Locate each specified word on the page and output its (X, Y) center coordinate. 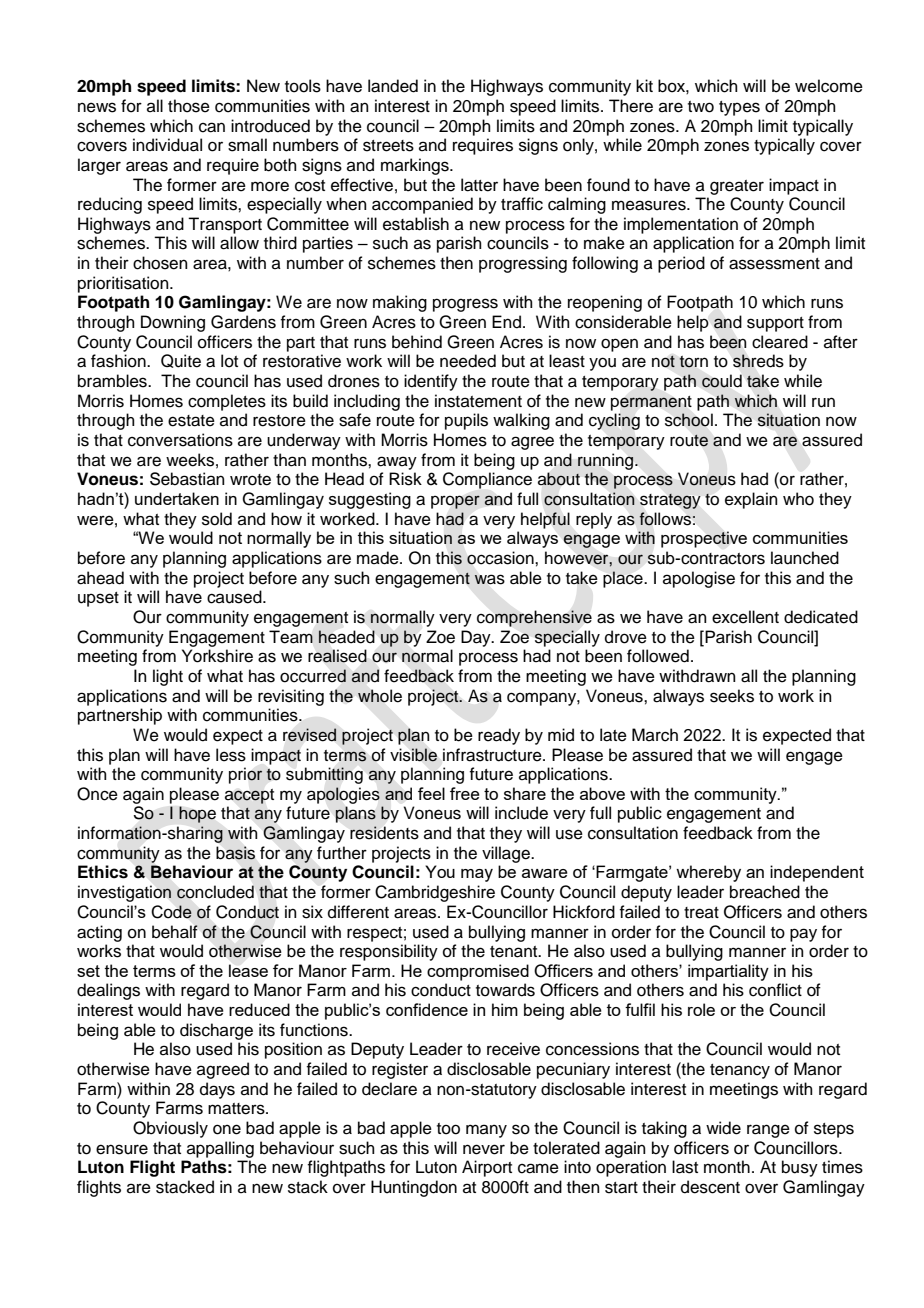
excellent (745, 617)
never (484, 1149)
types (739, 108)
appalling (220, 1149)
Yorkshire (217, 656)
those (189, 106)
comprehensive (534, 618)
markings (416, 166)
